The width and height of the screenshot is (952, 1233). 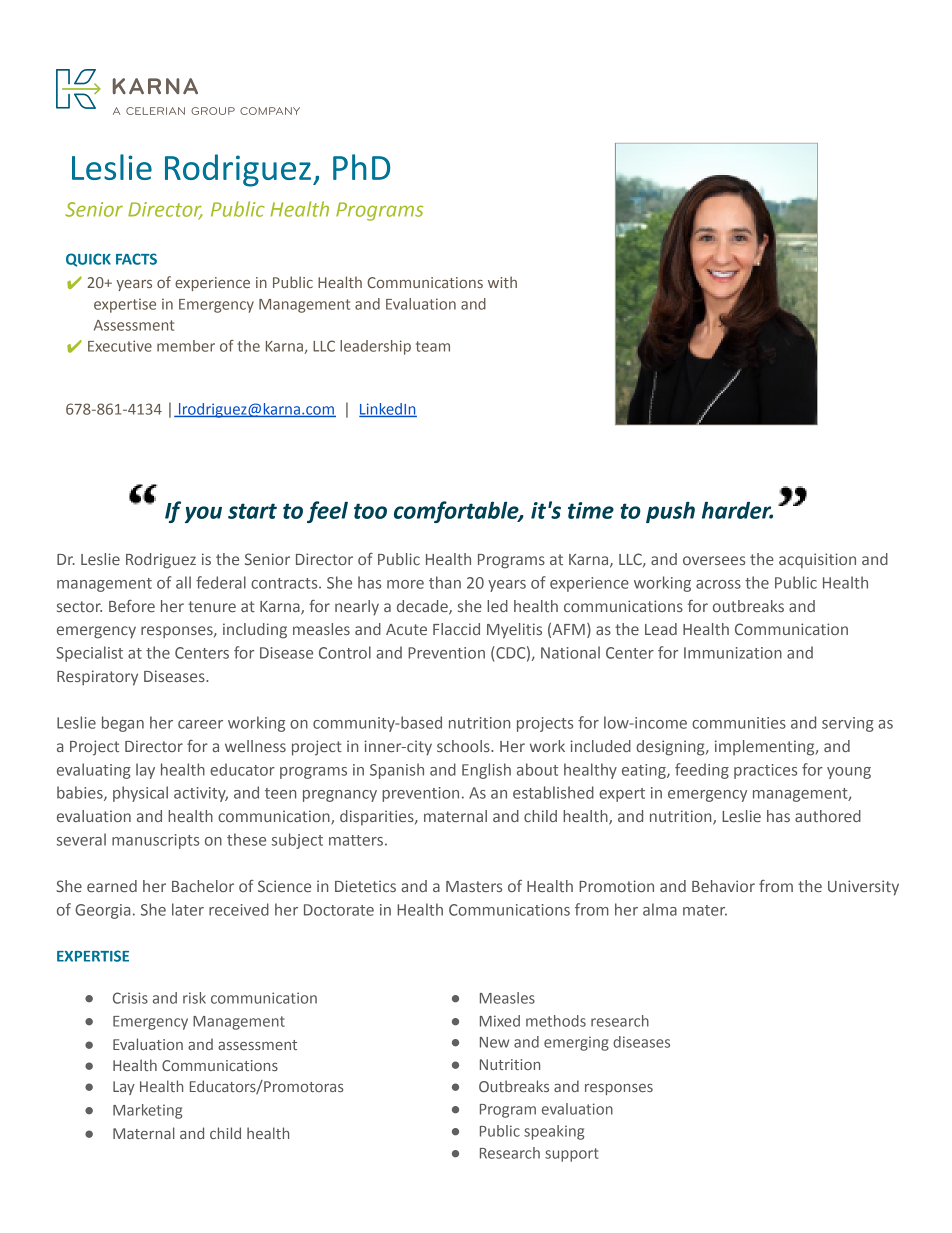 I want to click on Marketing, so click(x=147, y=1111).
